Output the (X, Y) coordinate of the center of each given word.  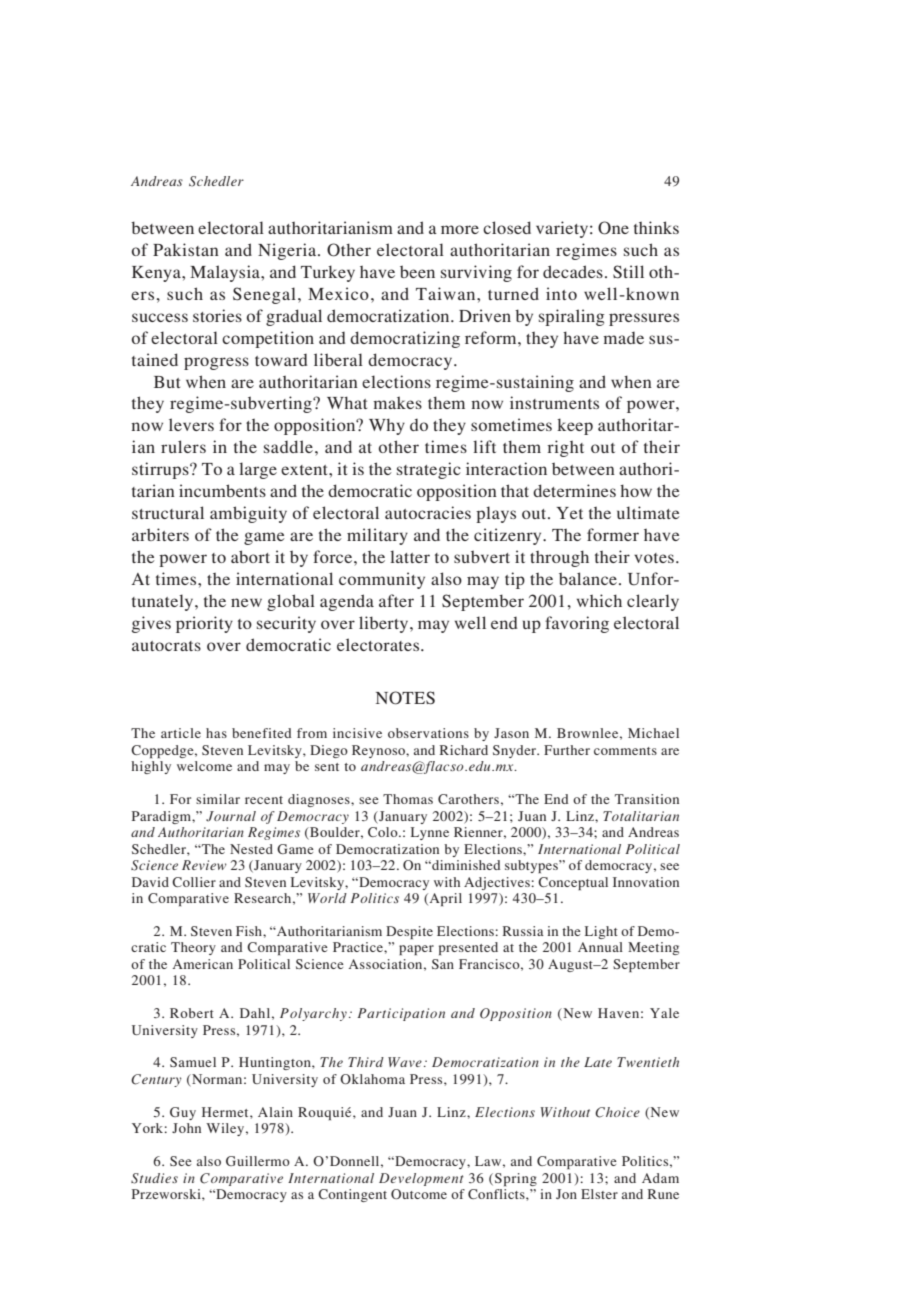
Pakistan (186, 249)
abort (250, 556)
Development (421, 1179)
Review (204, 865)
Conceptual (573, 883)
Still (628, 272)
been (417, 271)
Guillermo (258, 1161)
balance (588, 578)
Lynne (430, 833)
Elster (599, 1194)
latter (410, 556)
